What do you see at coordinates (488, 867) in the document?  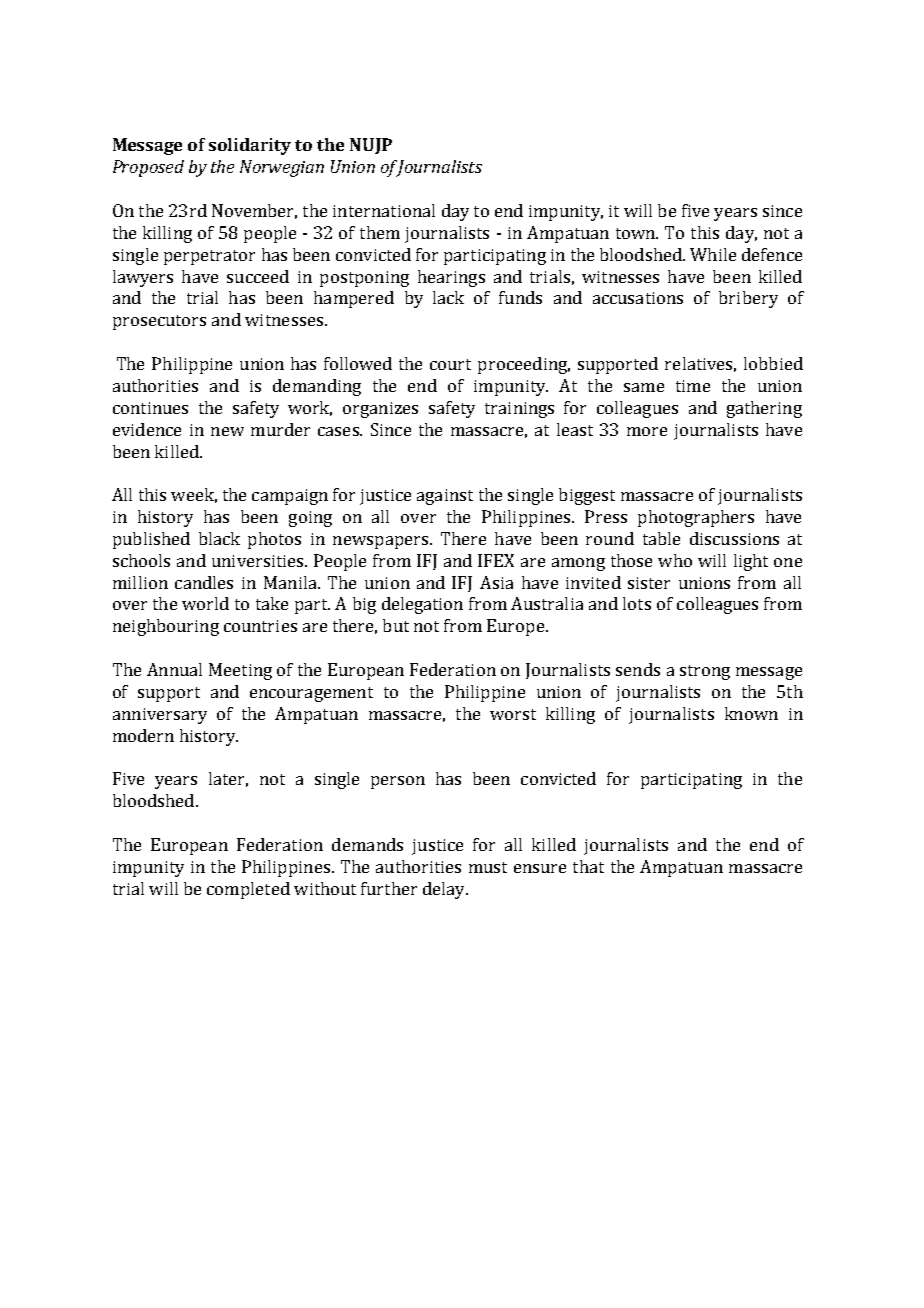 I see `must` at bounding box center [488, 867].
